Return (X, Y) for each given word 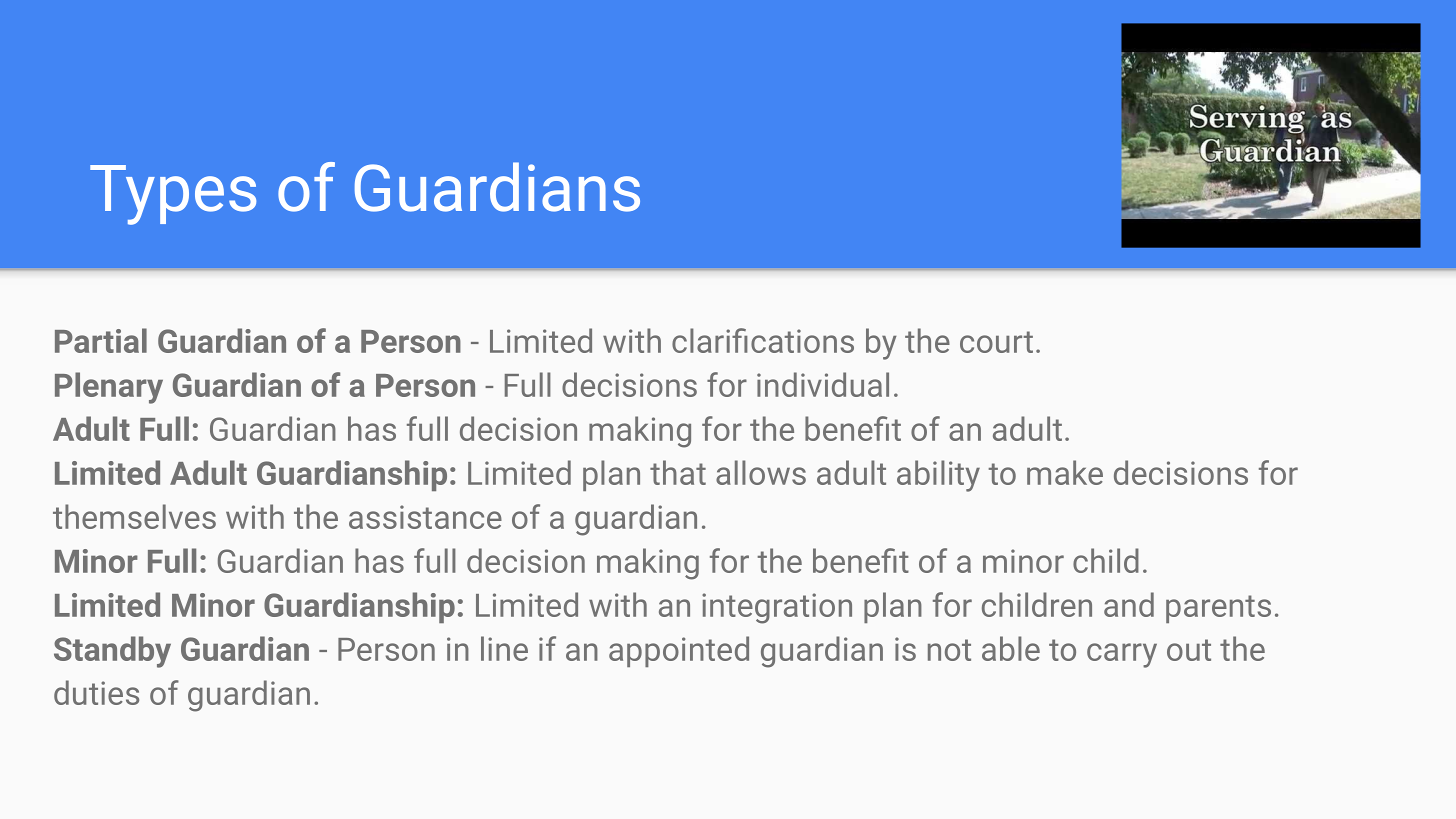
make (1065, 472)
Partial (101, 340)
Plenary (109, 388)
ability (938, 476)
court (996, 342)
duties (96, 692)
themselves (134, 516)
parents (1218, 609)
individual (823, 384)
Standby (112, 652)
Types (173, 195)
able (1011, 648)
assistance (425, 517)
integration (777, 608)
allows (761, 472)
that (678, 472)
